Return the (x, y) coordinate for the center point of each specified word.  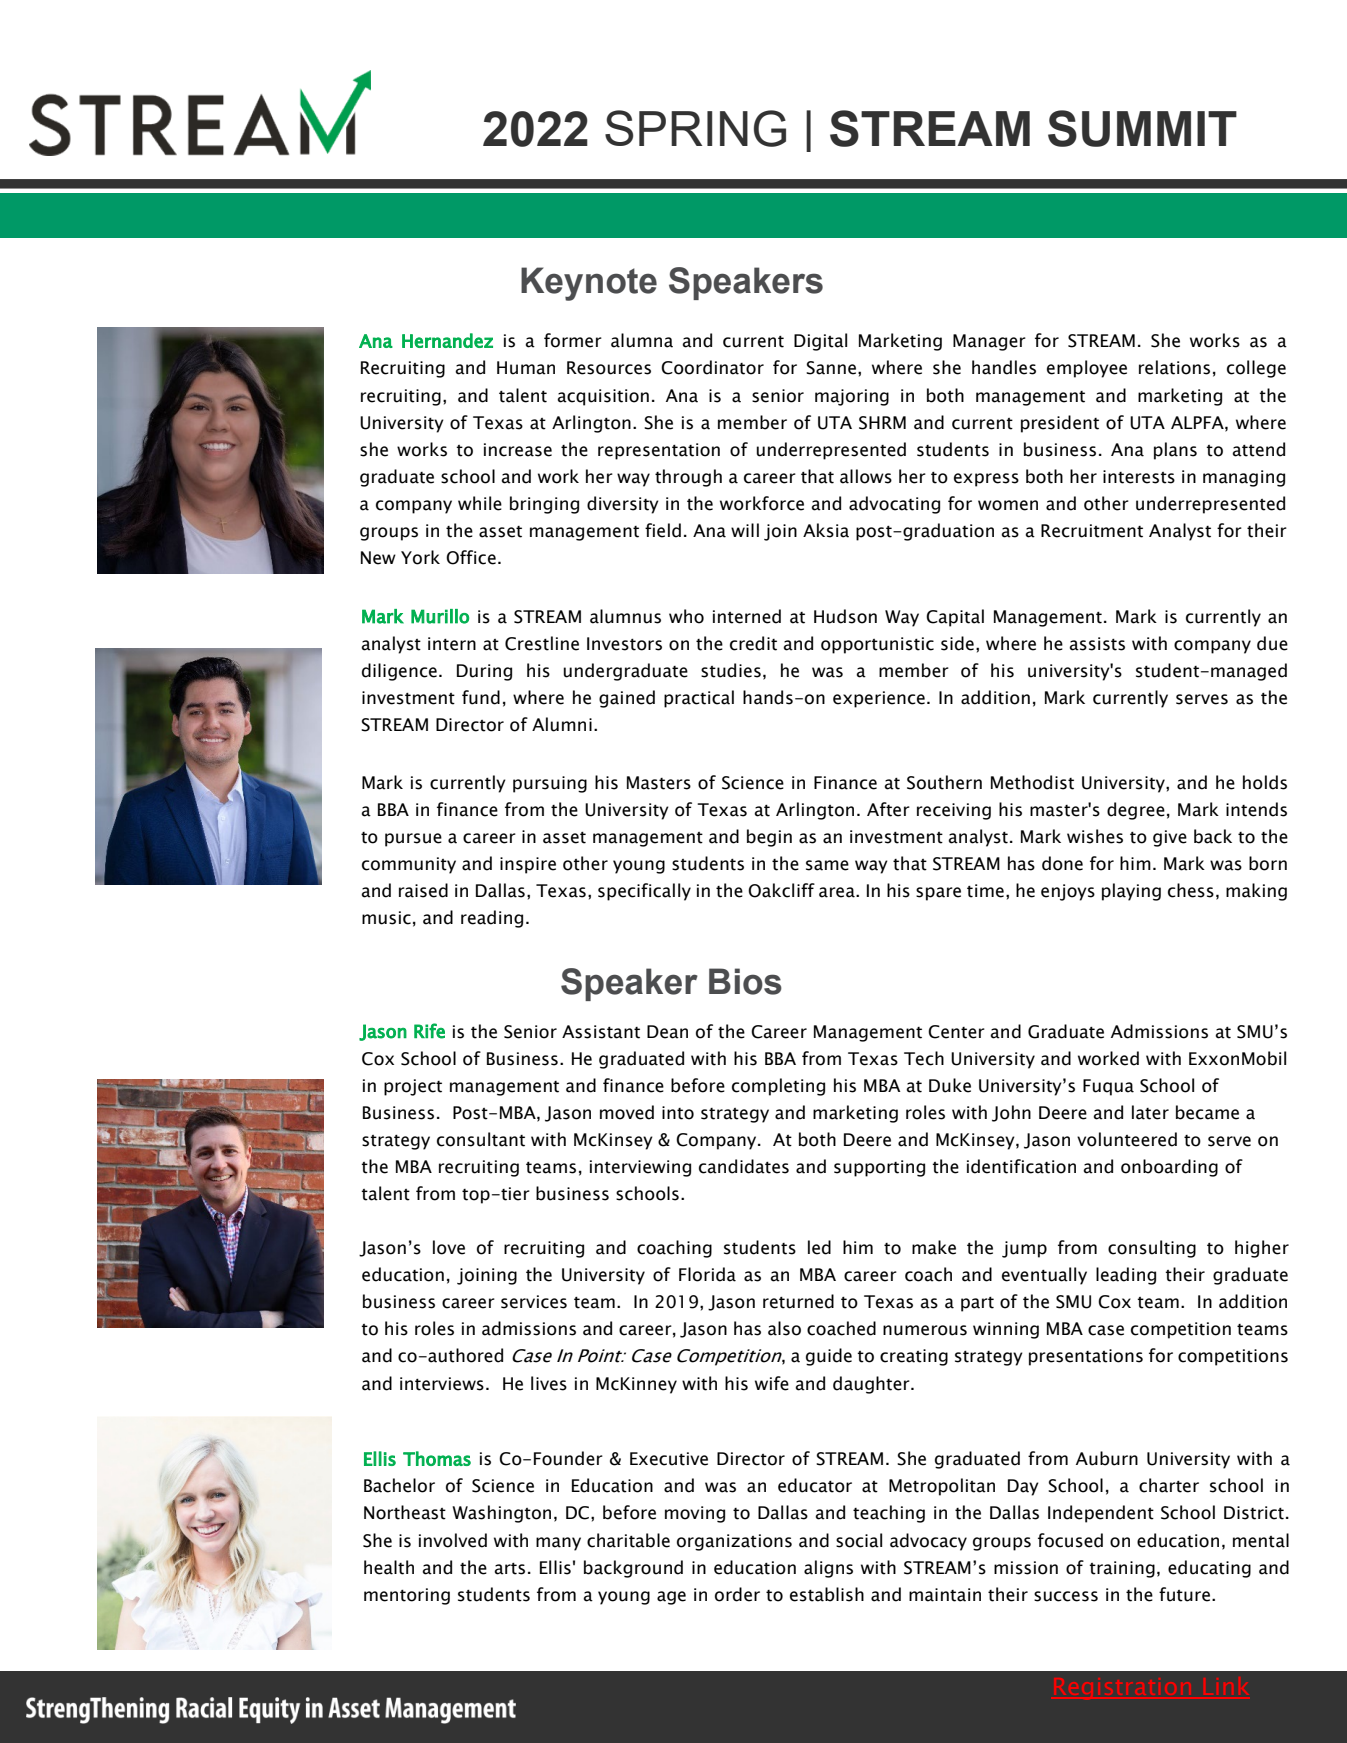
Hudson (845, 616)
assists (1097, 644)
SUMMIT (1142, 128)
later (1150, 1112)
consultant (481, 1139)
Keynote (589, 284)
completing (778, 1087)
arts (509, 1569)
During (484, 672)
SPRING (695, 128)
